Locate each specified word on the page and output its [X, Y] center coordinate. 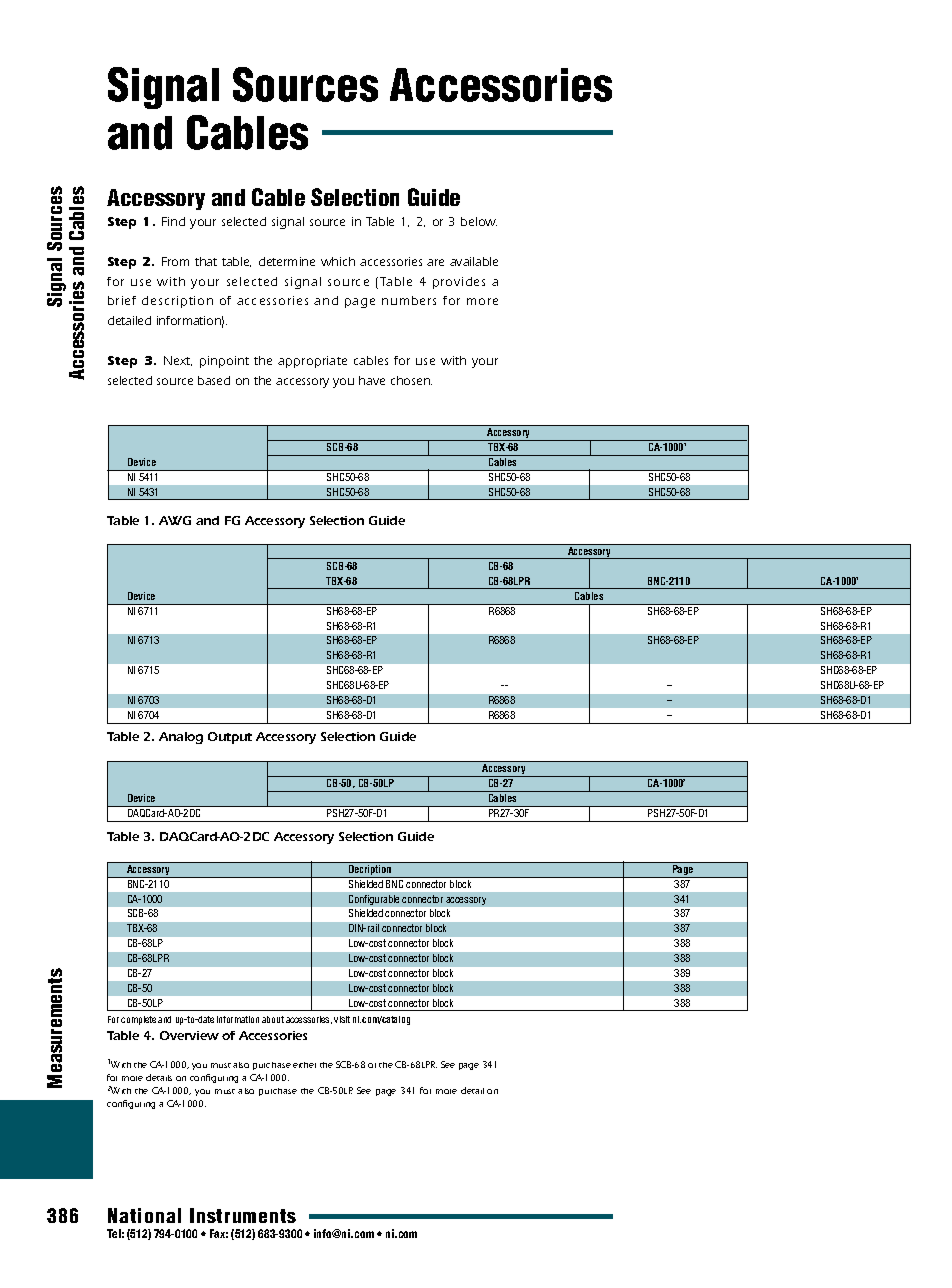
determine [287, 261]
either [304, 1065]
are [435, 262]
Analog [181, 738]
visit [342, 1019]
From [175, 261]
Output [230, 738]
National [144, 1215]
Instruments [243, 1215]
